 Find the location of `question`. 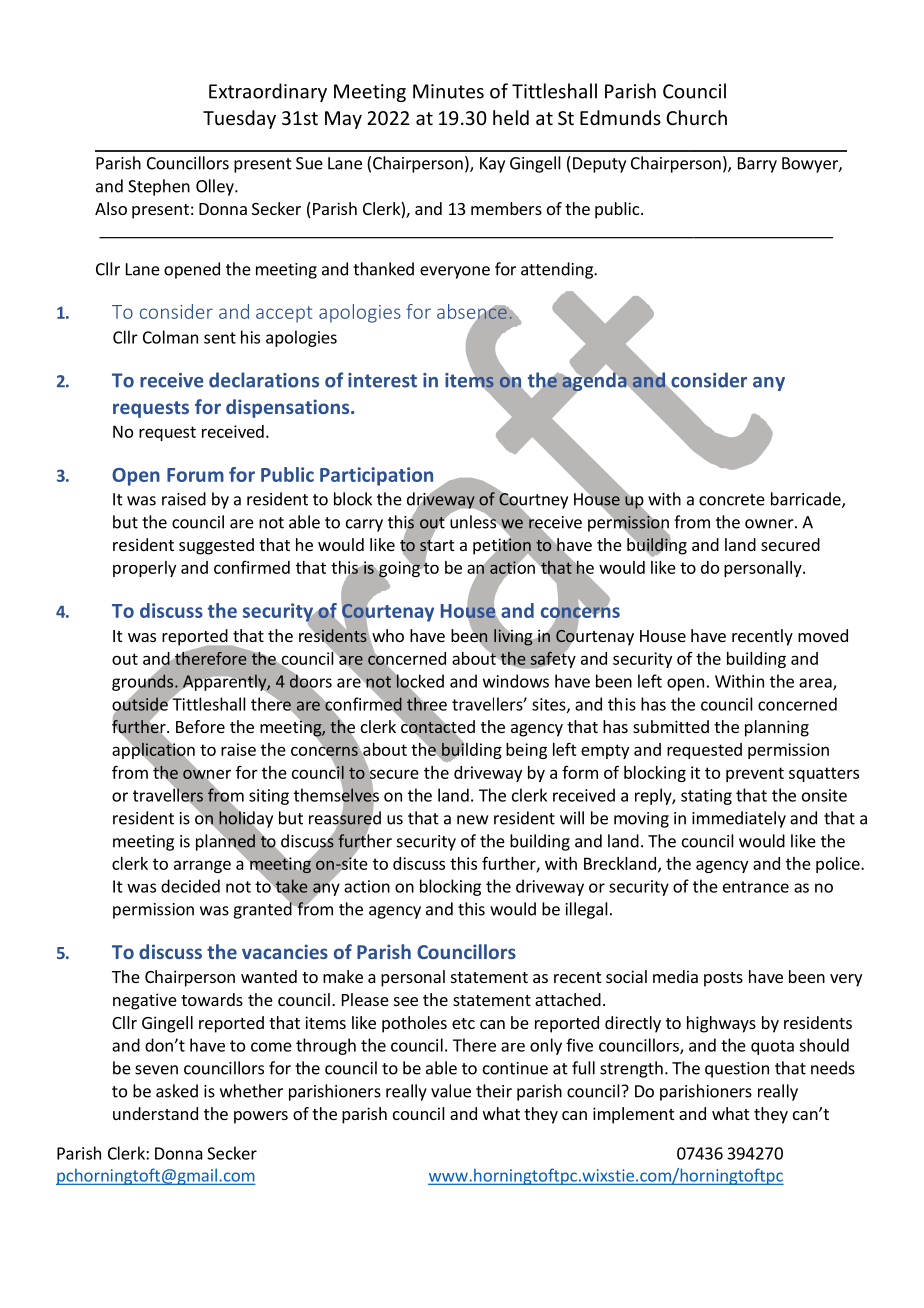

question is located at coordinates (737, 1070).
